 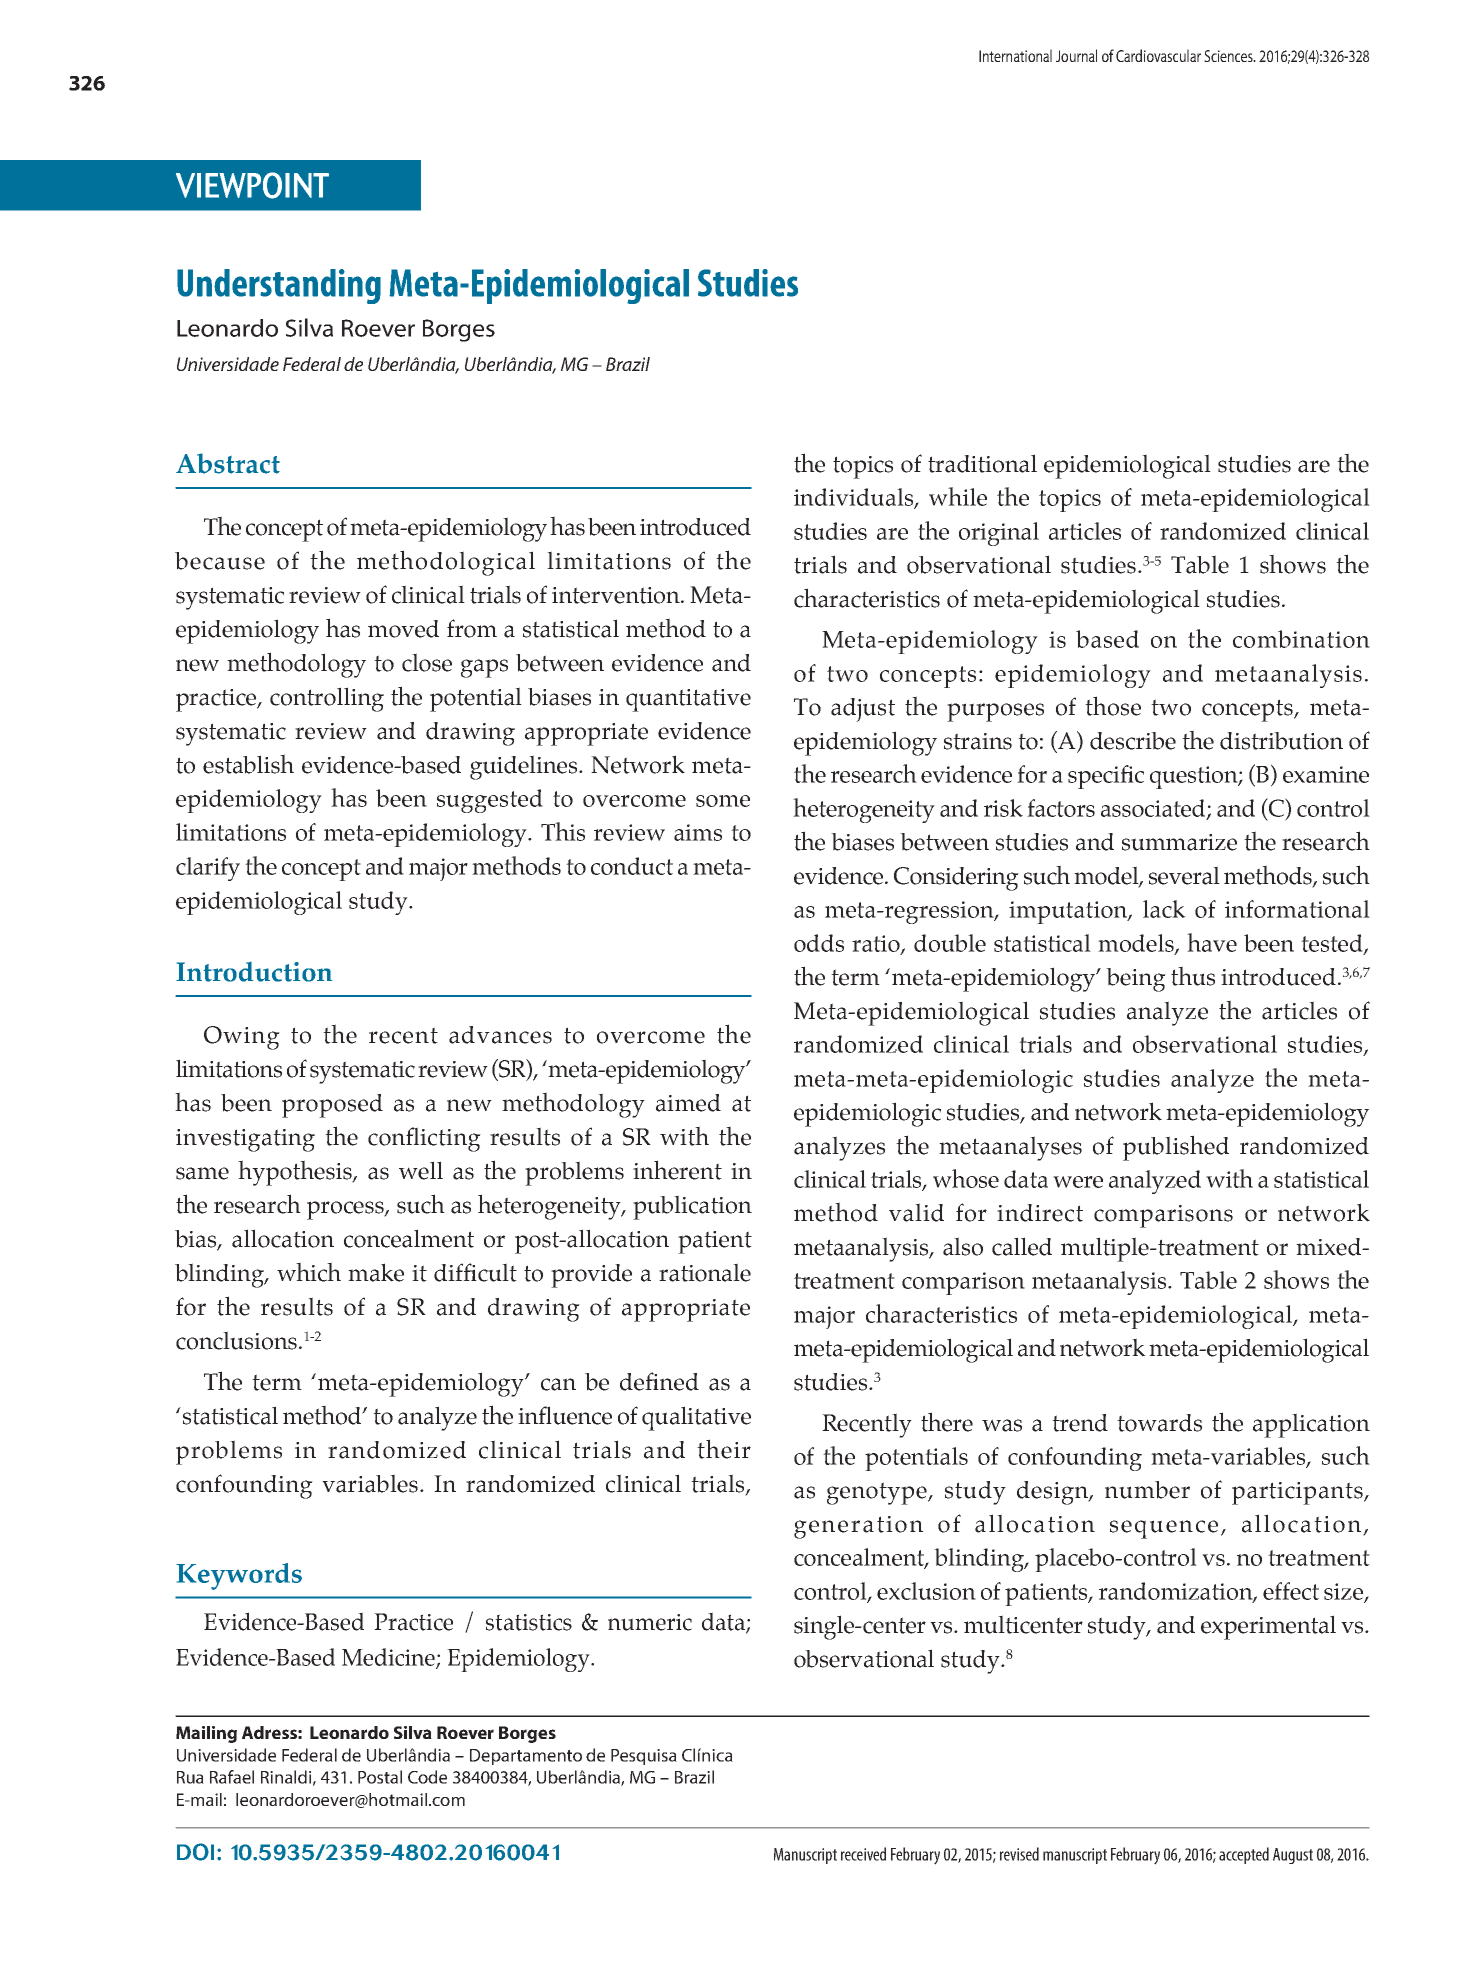 What do you see at coordinates (696, 1418) in the document?
I see `qualitative` at bounding box center [696, 1418].
